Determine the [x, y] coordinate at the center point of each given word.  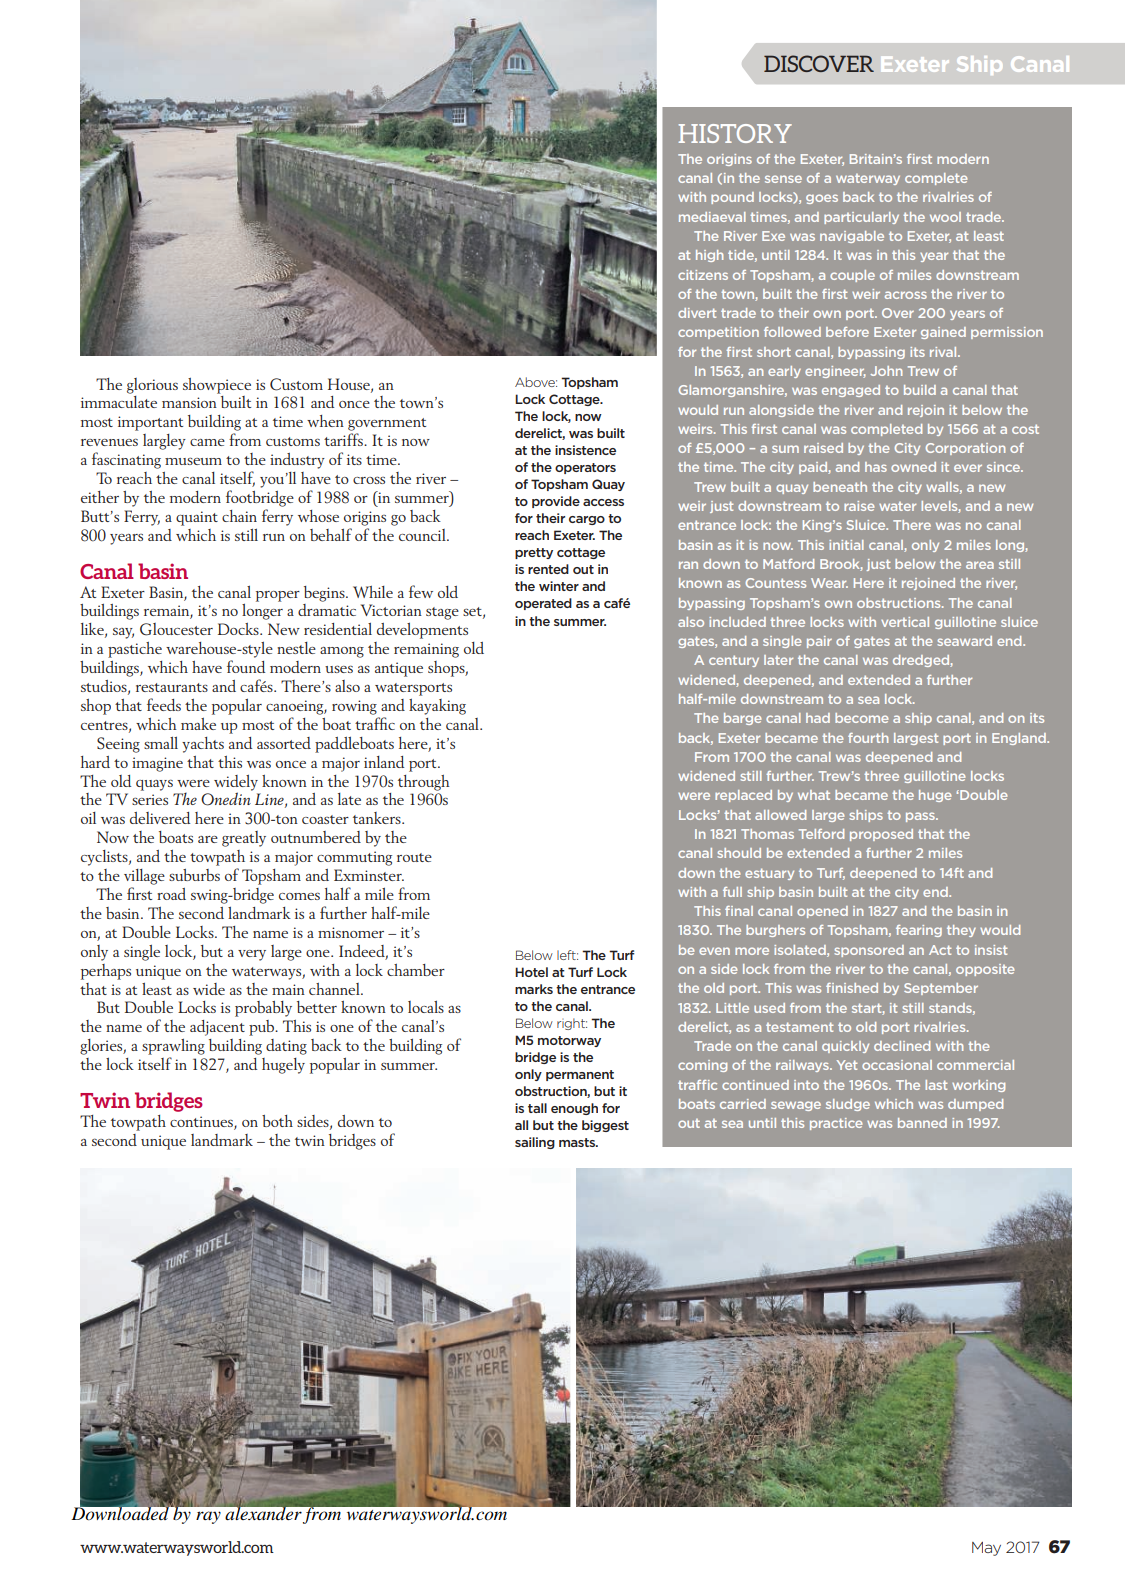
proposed [881, 835]
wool [945, 217]
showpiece [217, 386]
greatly [244, 839]
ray [208, 1517]
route [414, 857]
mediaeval [712, 217]
